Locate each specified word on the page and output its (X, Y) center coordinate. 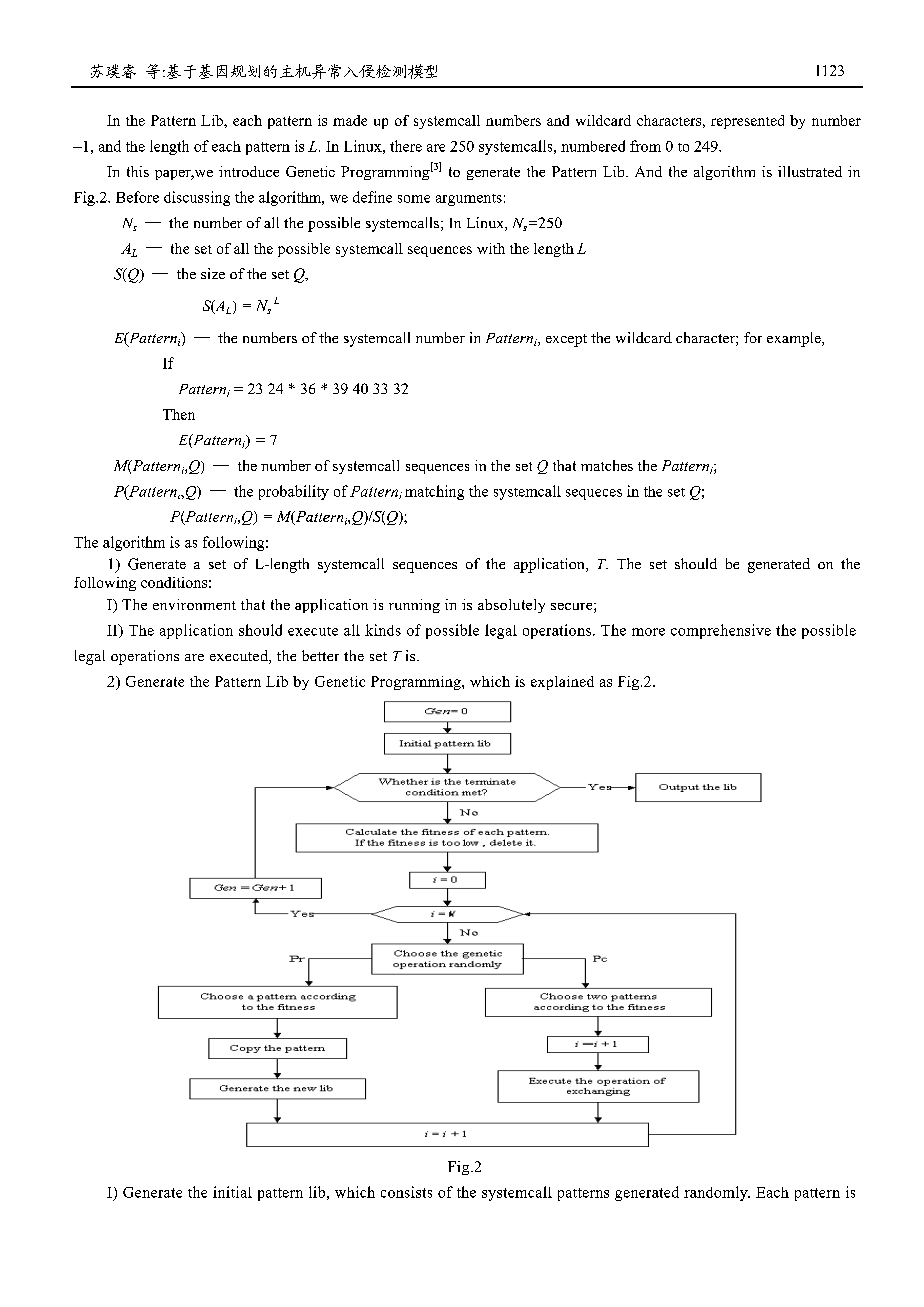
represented (747, 122)
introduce (249, 171)
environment (194, 604)
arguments (469, 200)
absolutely (511, 606)
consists (406, 1192)
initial (232, 1192)
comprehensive (721, 631)
